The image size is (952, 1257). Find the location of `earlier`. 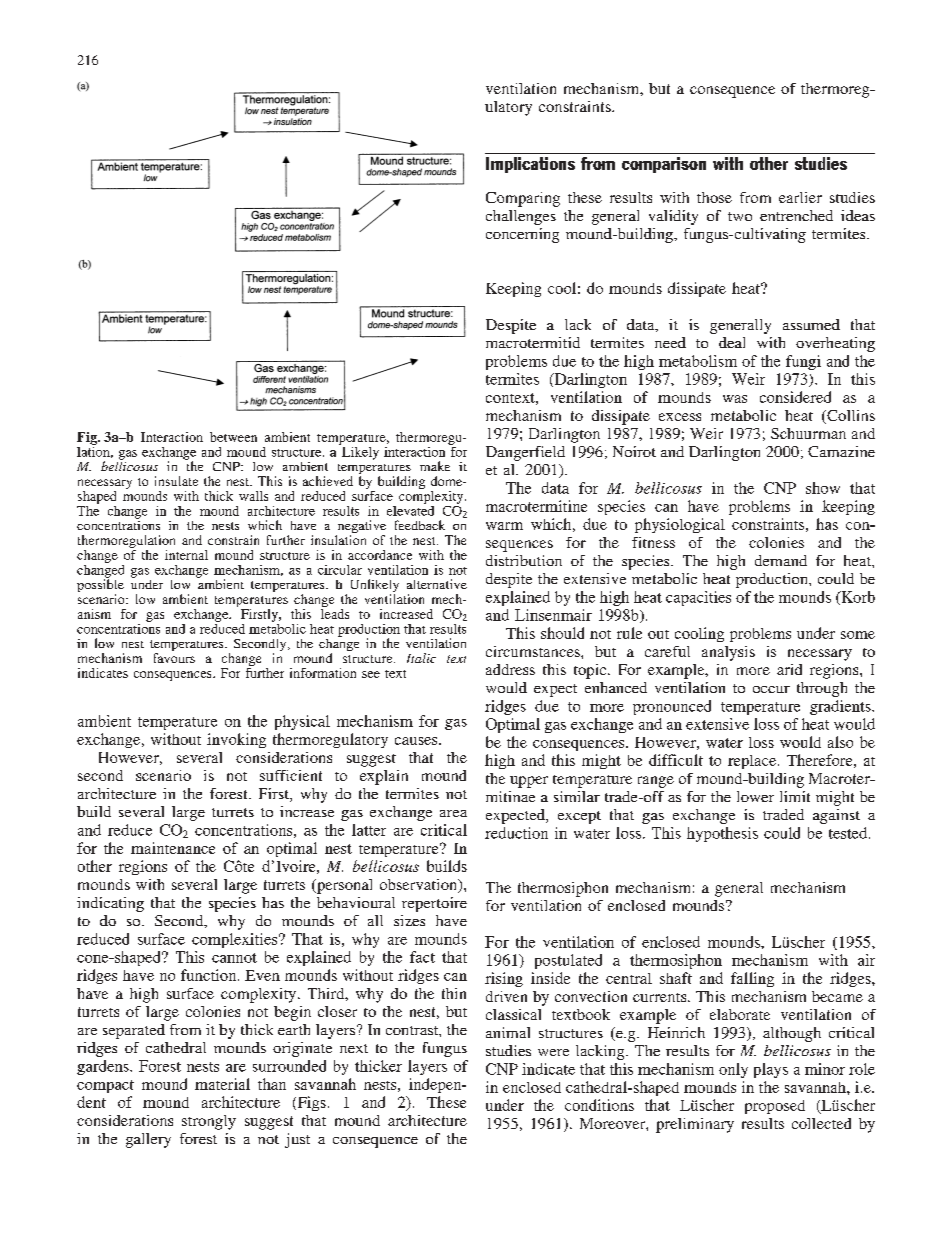

earlier is located at coordinates (800, 197).
